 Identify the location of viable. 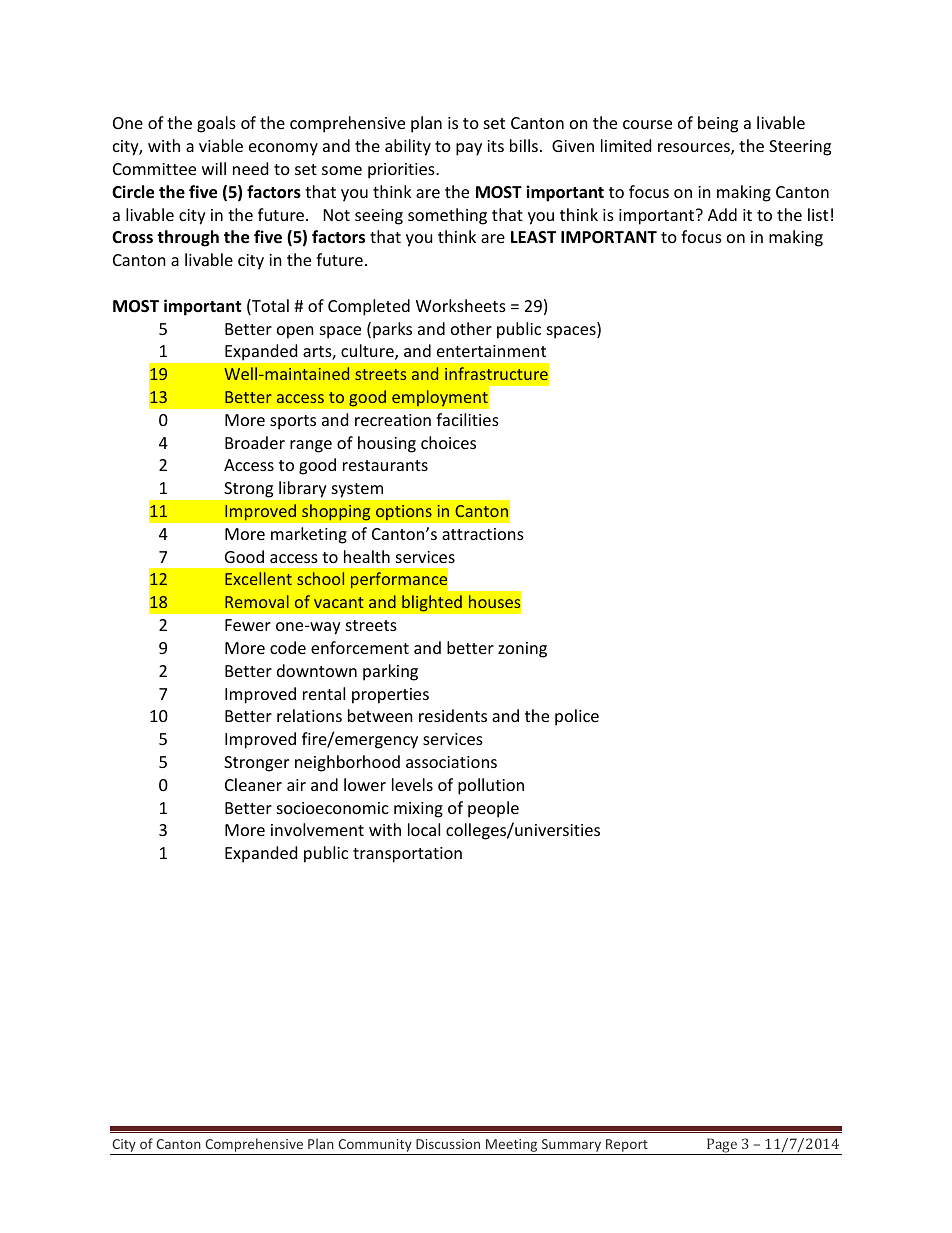
(221, 145).
